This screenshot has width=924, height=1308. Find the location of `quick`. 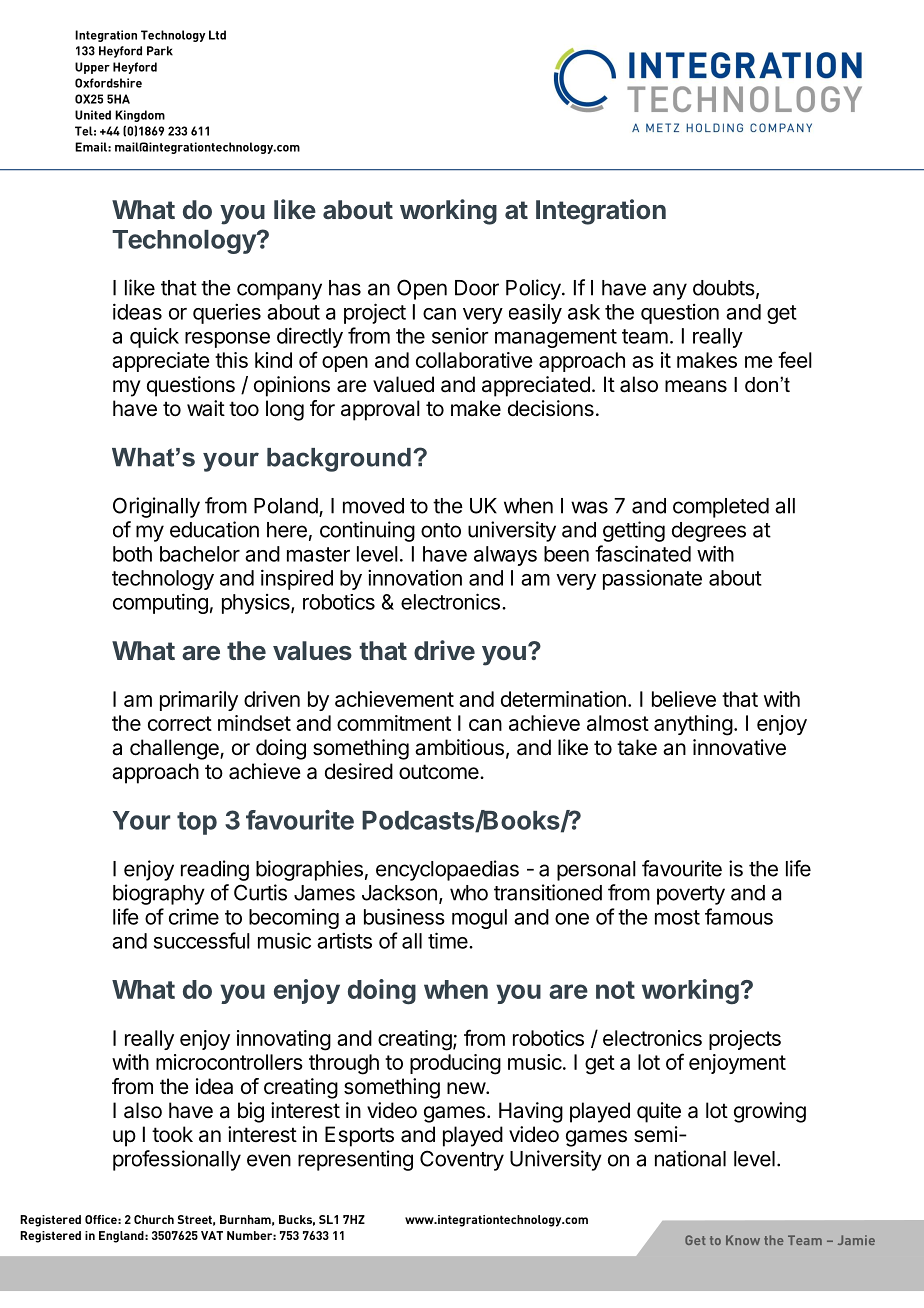

quick is located at coordinates (154, 337).
